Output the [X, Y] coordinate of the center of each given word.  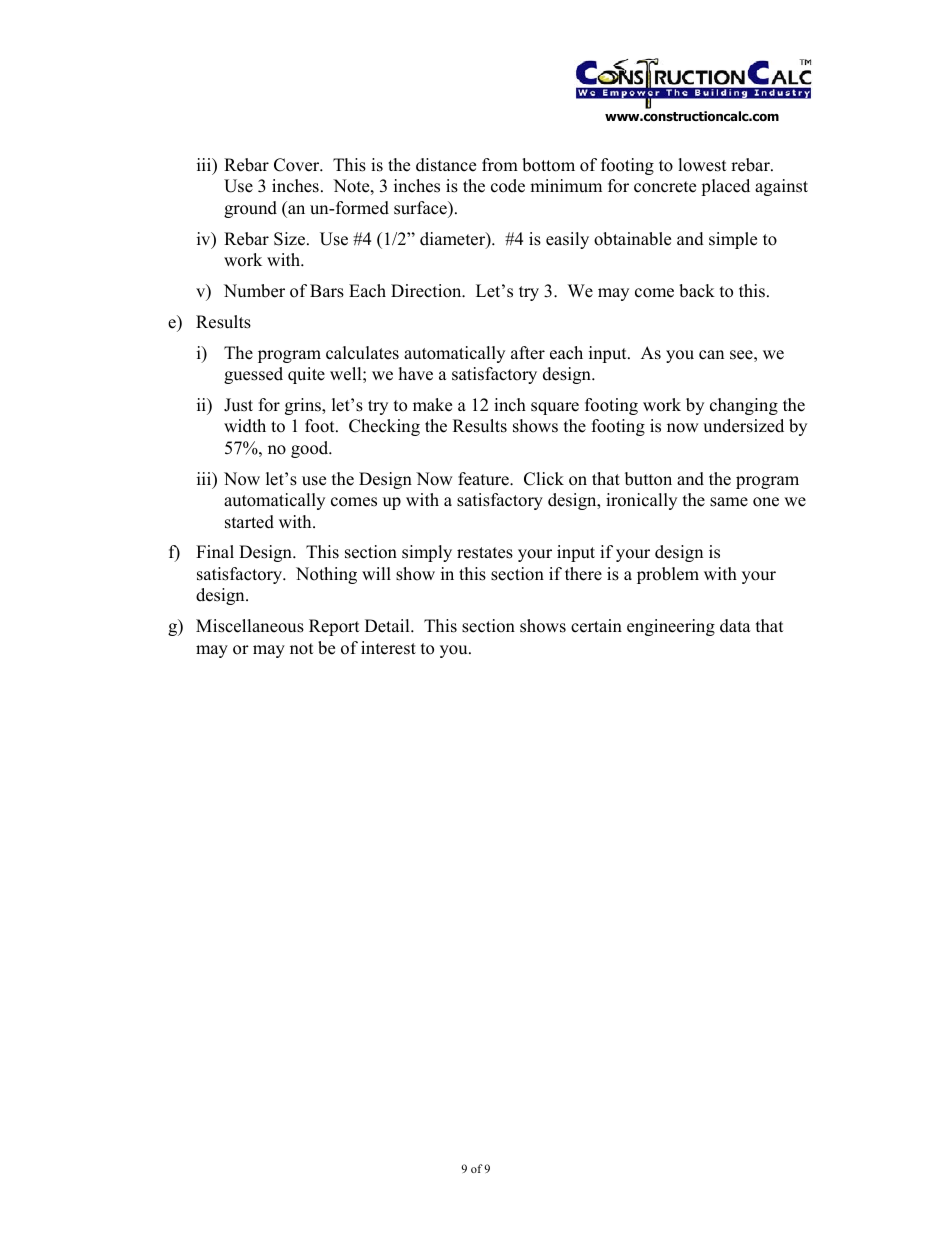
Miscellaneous [250, 626]
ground [250, 209]
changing [744, 406]
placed [725, 187]
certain [596, 626]
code [508, 186]
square [555, 408]
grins [304, 406]
